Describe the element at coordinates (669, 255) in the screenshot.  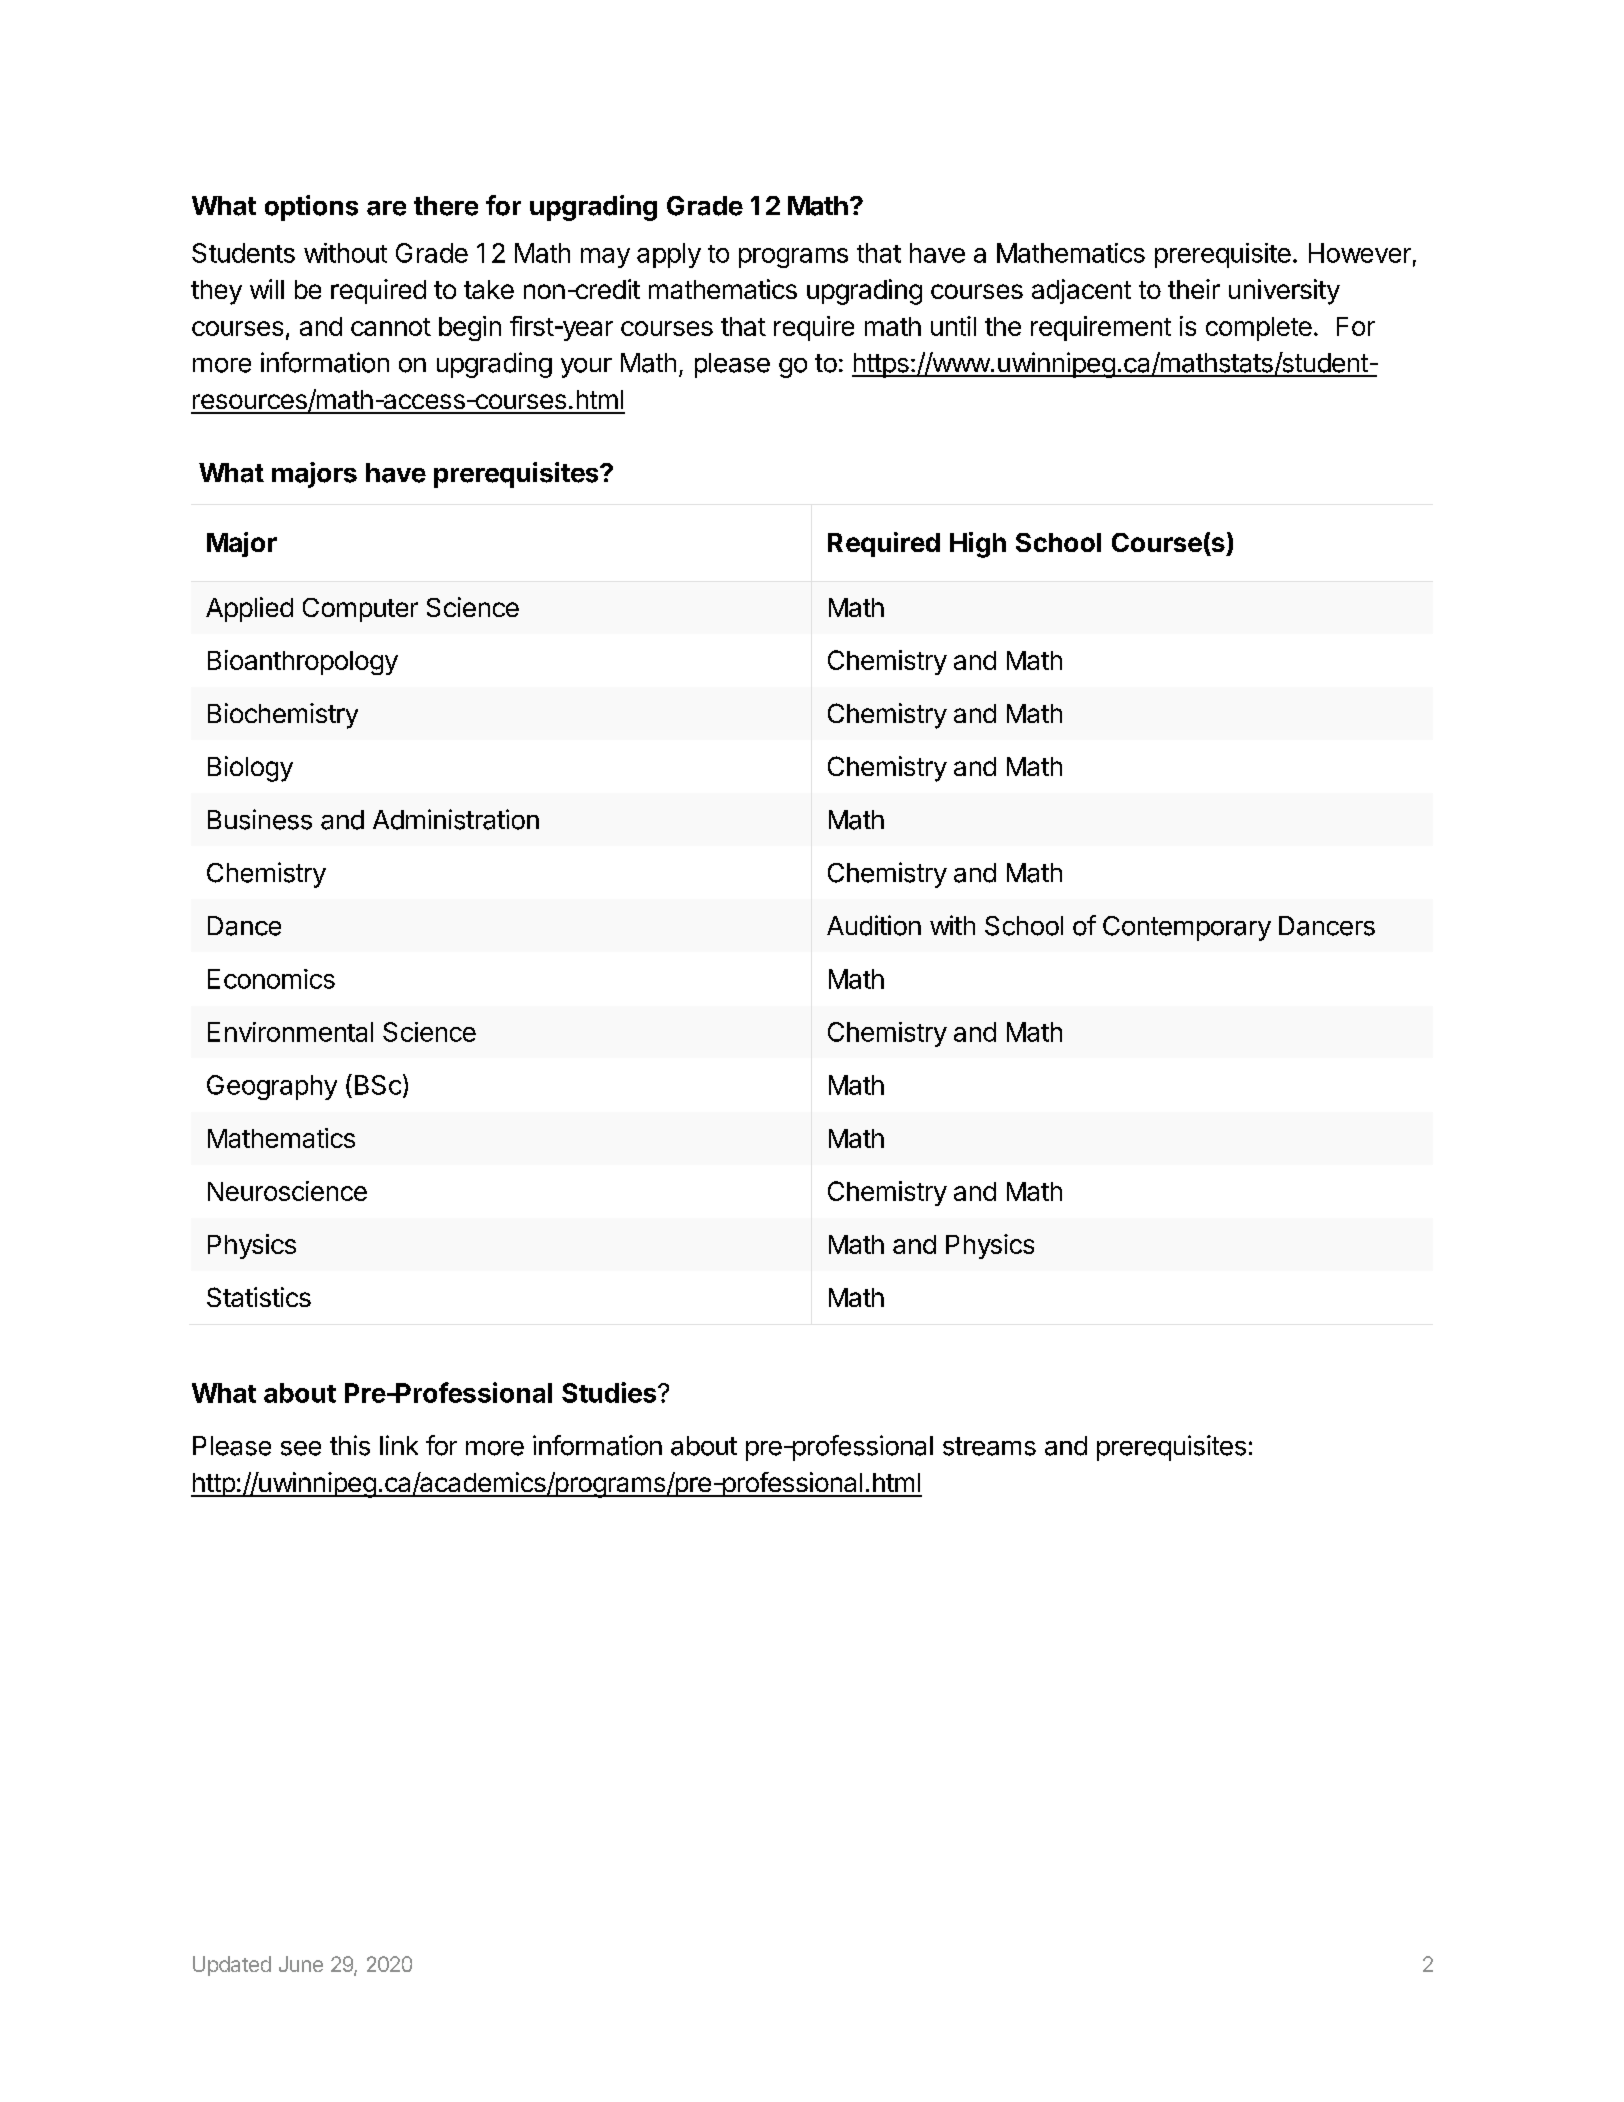
I see `apply` at that location.
